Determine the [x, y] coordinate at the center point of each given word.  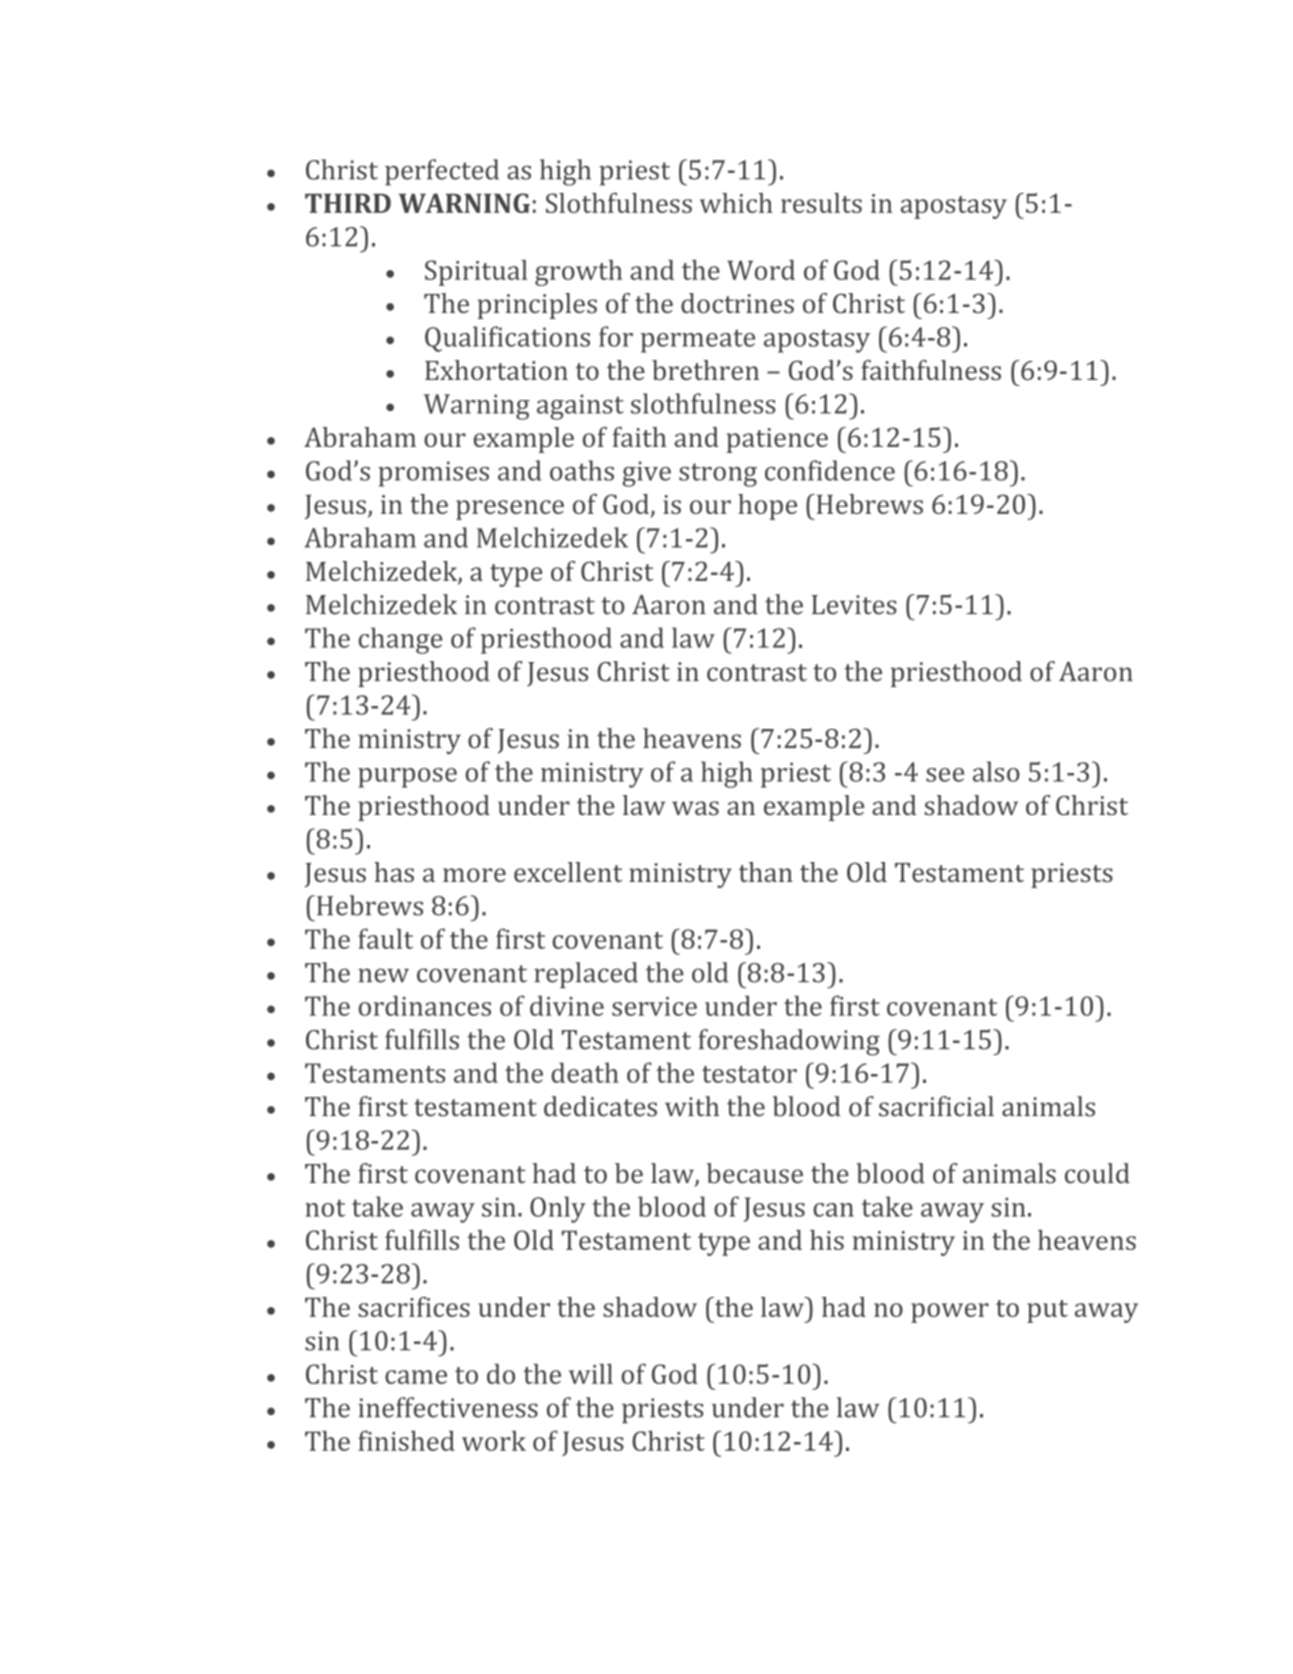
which [736, 203]
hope [767, 507]
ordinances [425, 1005]
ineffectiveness [448, 1407]
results [821, 203]
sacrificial [936, 1106]
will [591, 1374]
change [400, 640]
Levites [854, 605]
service [654, 1006]
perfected [442, 172]
